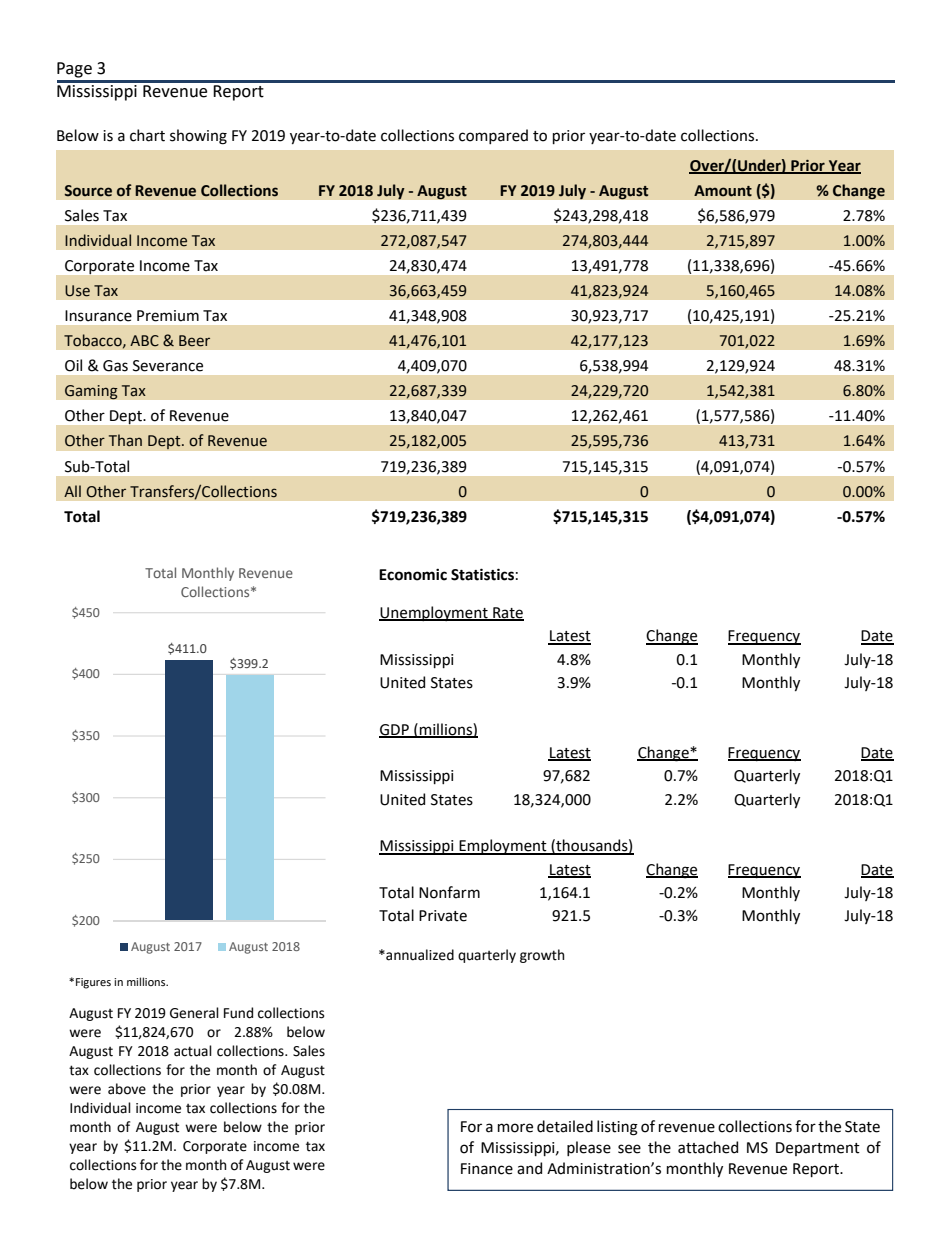 This screenshot has height=1233, width=952. I want to click on Economic, so click(413, 575).
